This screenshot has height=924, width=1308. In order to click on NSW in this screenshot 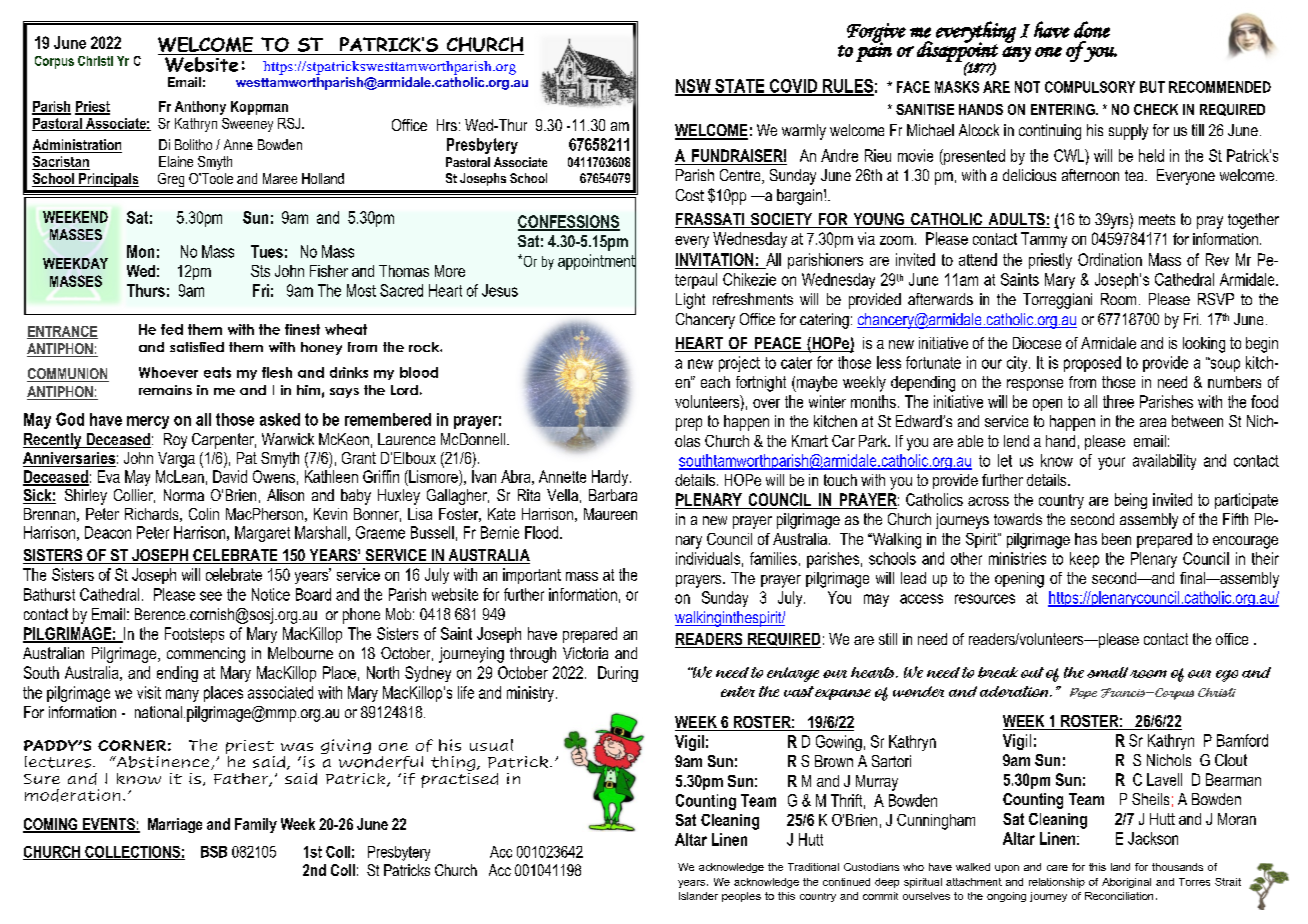, I will do `click(694, 87)`.
